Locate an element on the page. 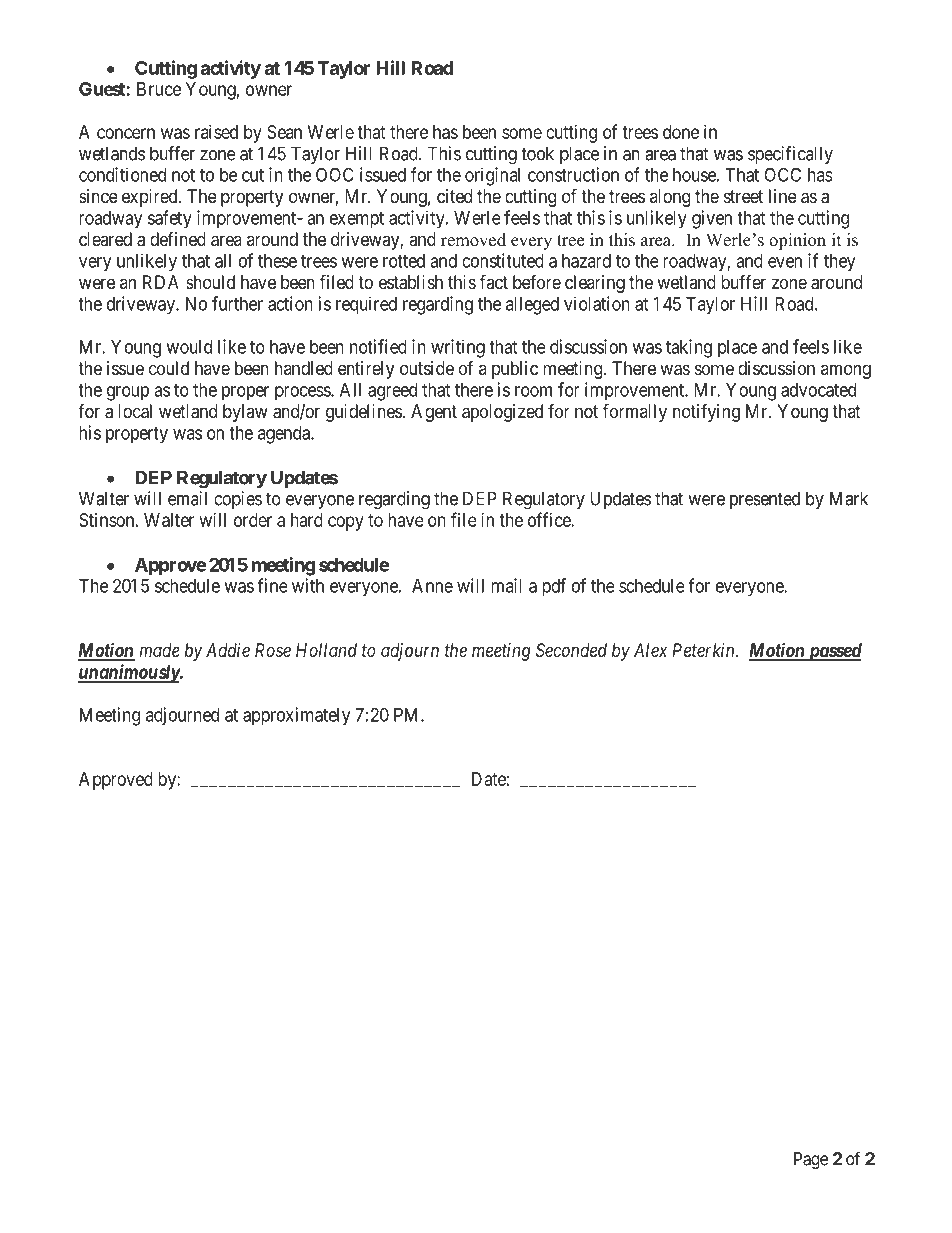 The image size is (952, 1233). raised is located at coordinates (216, 132).
